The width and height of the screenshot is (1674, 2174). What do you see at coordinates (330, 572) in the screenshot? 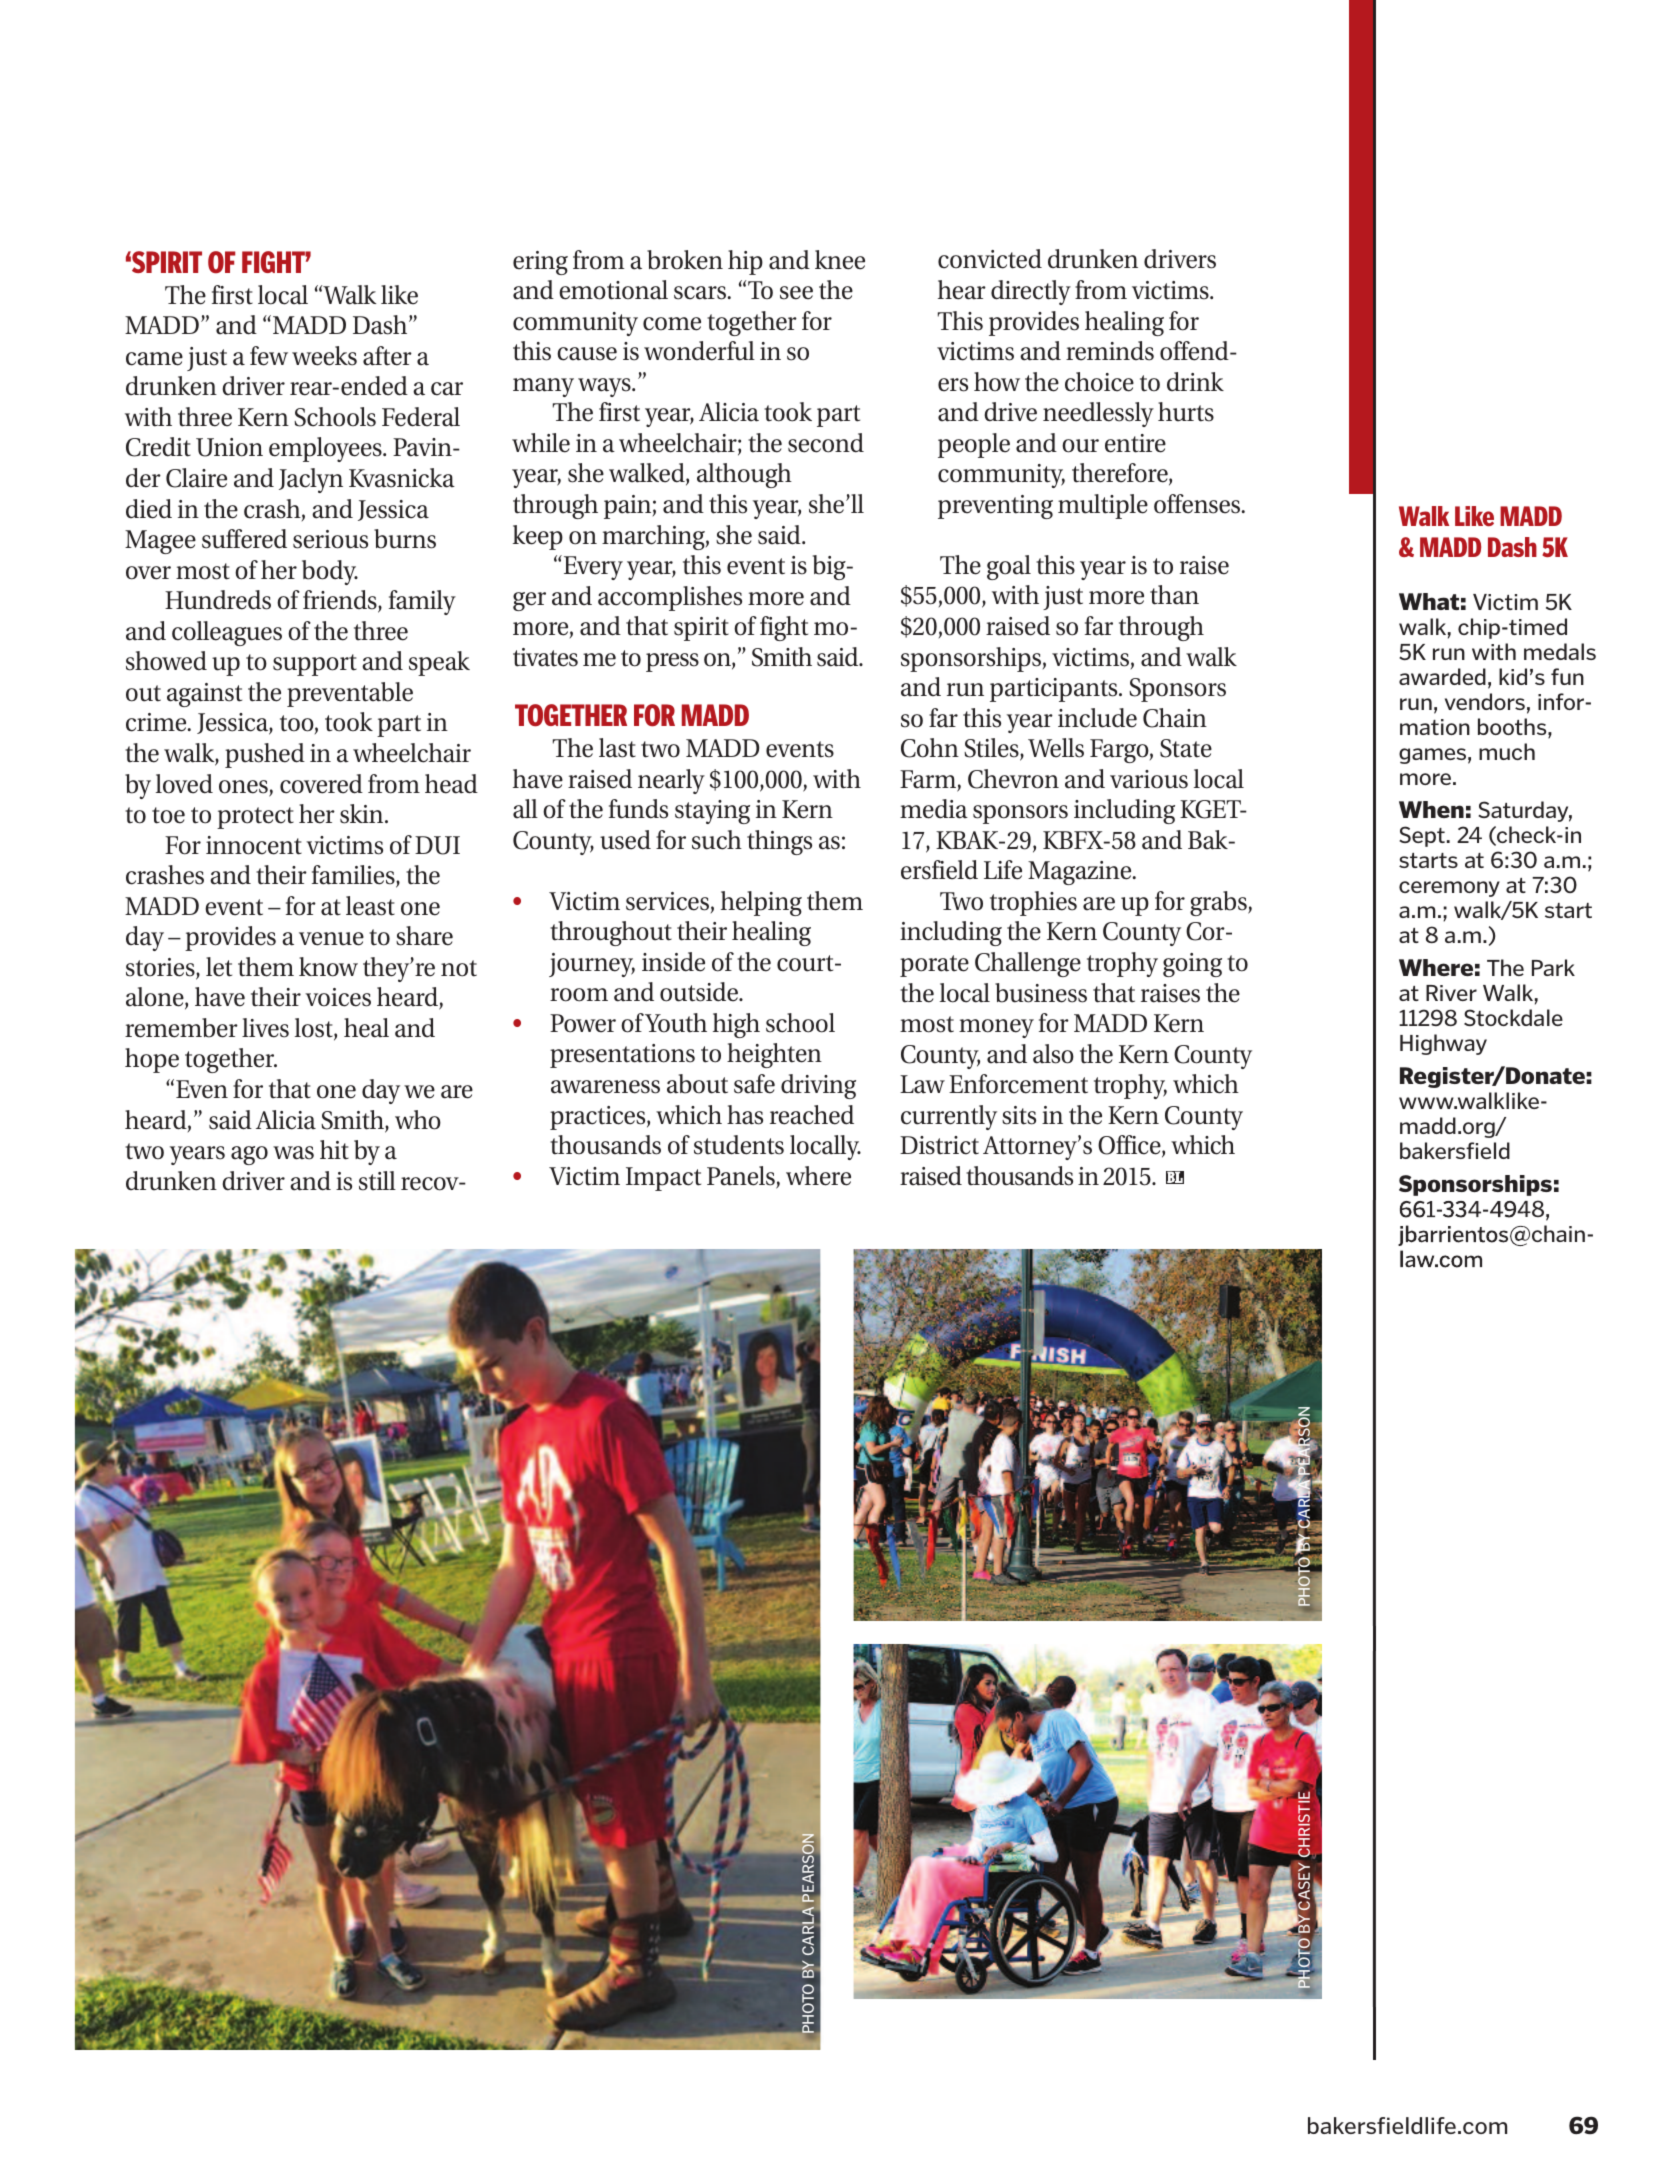
I see `body` at bounding box center [330, 572].
